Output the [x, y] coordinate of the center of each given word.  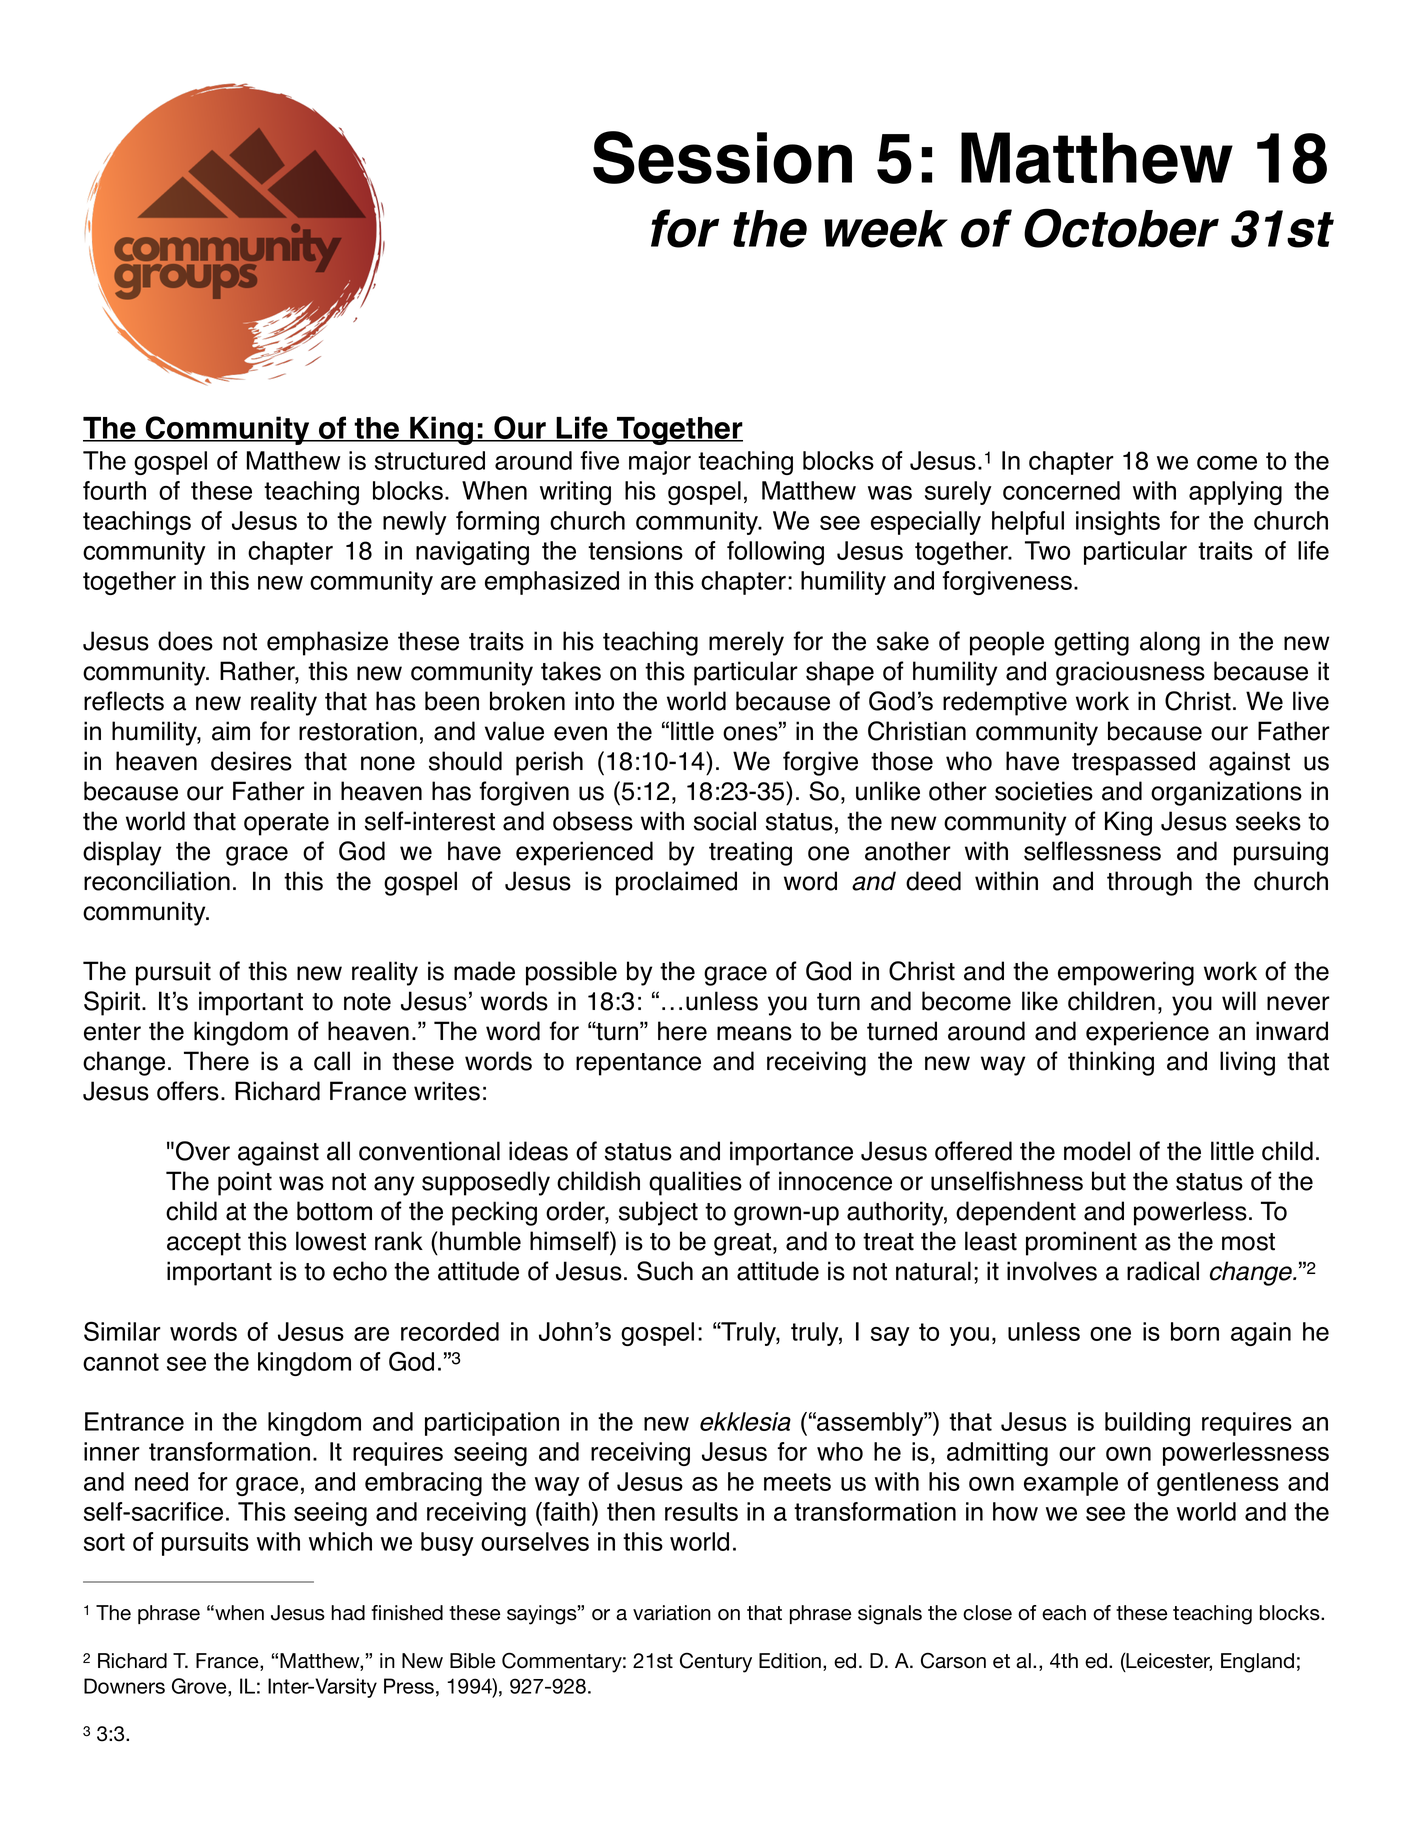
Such [665, 1271]
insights [1118, 523]
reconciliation [157, 881]
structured [430, 460]
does [185, 641]
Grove [200, 1686]
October [1121, 228]
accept [204, 1244]
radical [1163, 1271]
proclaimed [676, 883]
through [1149, 883]
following [775, 553]
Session [722, 157]
